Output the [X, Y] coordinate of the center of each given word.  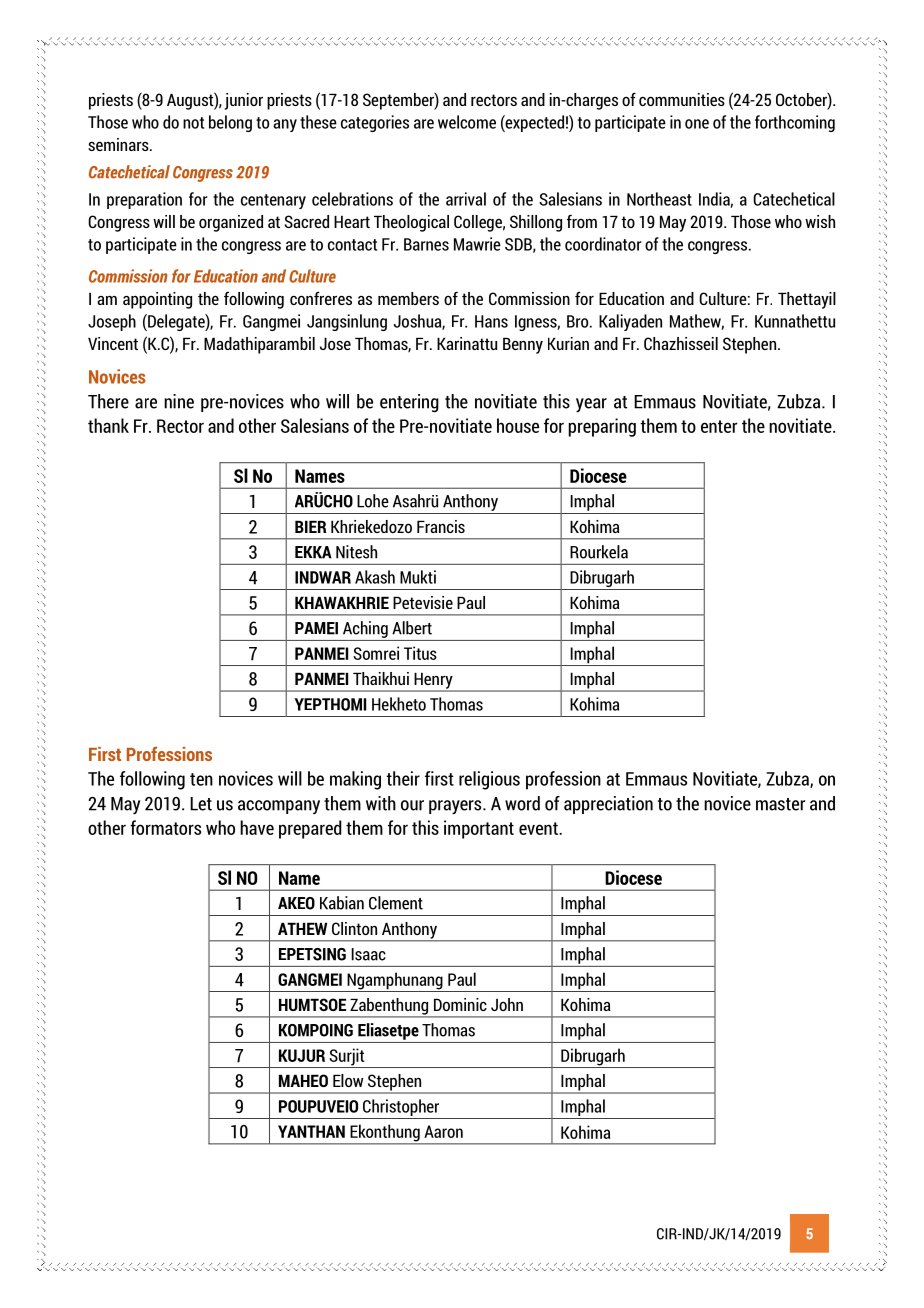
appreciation [608, 805]
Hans [491, 321]
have [257, 827]
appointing [157, 300]
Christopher [401, 1107]
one [697, 124]
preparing [602, 427]
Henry [433, 681]
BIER [310, 526]
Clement [396, 903]
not [193, 123]
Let [201, 804]
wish [820, 221]
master [780, 804]
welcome [467, 122]
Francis [441, 526]
